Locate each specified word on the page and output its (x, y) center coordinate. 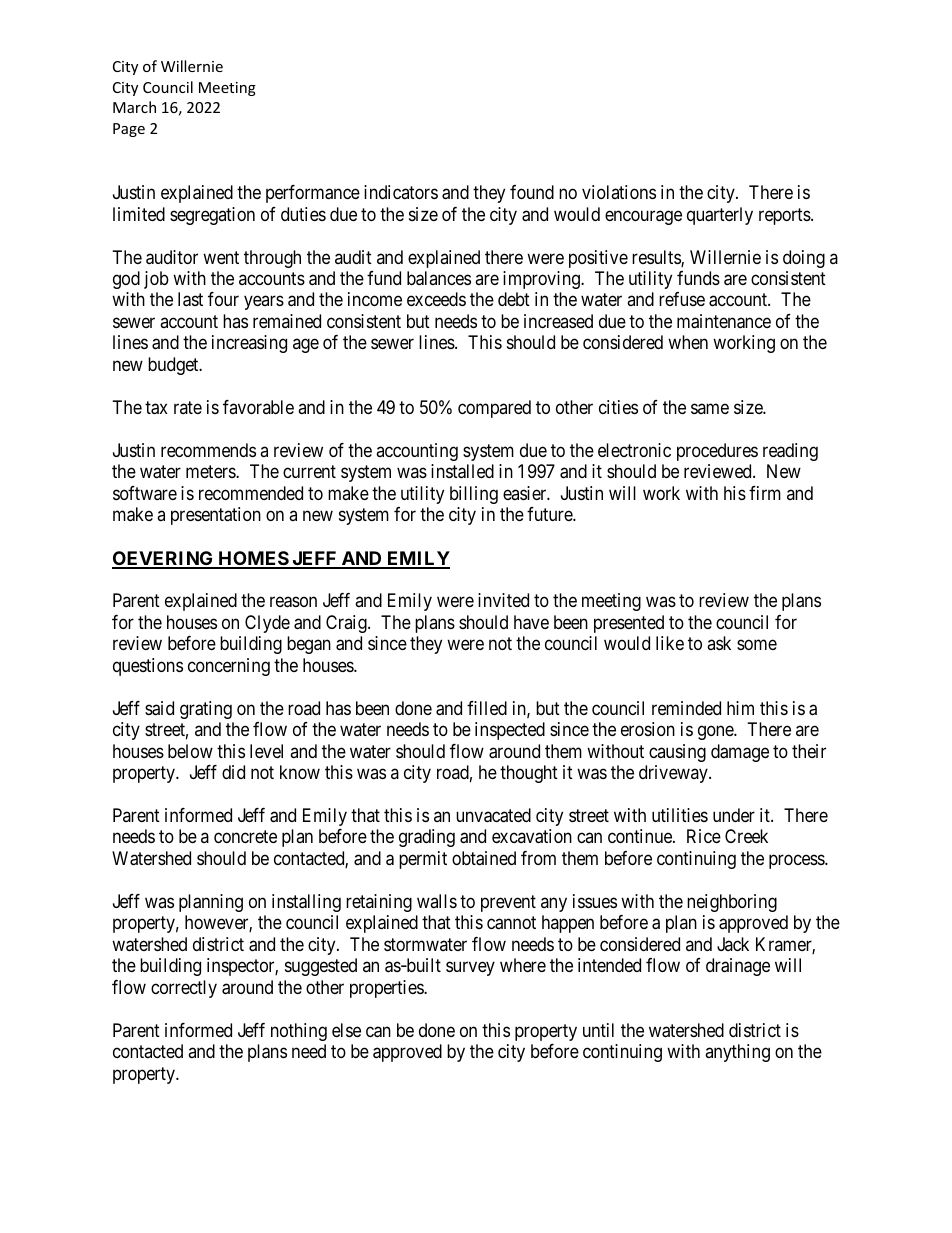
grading (427, 838)
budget (174, 366)
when (688, 342)
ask (719, 643)
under (734, 815)
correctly (184, 989)
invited (503, 600)
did (233, 772)
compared (494, 409)
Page (129, 130)
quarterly (720, 216)
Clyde (267, 624)
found (532, 192)
